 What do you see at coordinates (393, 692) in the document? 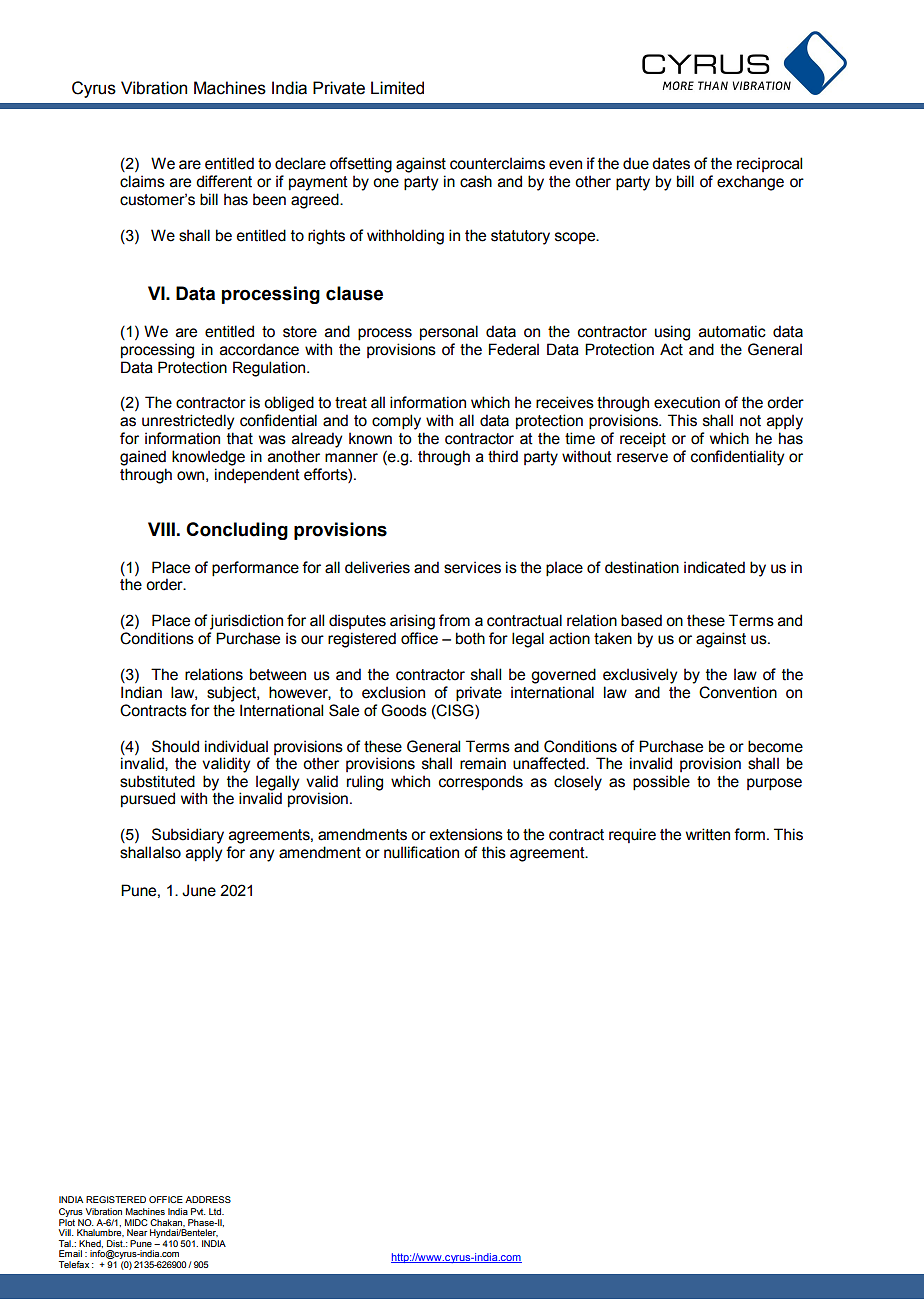
I see `exclusion` at bounding box center [393, 692].
